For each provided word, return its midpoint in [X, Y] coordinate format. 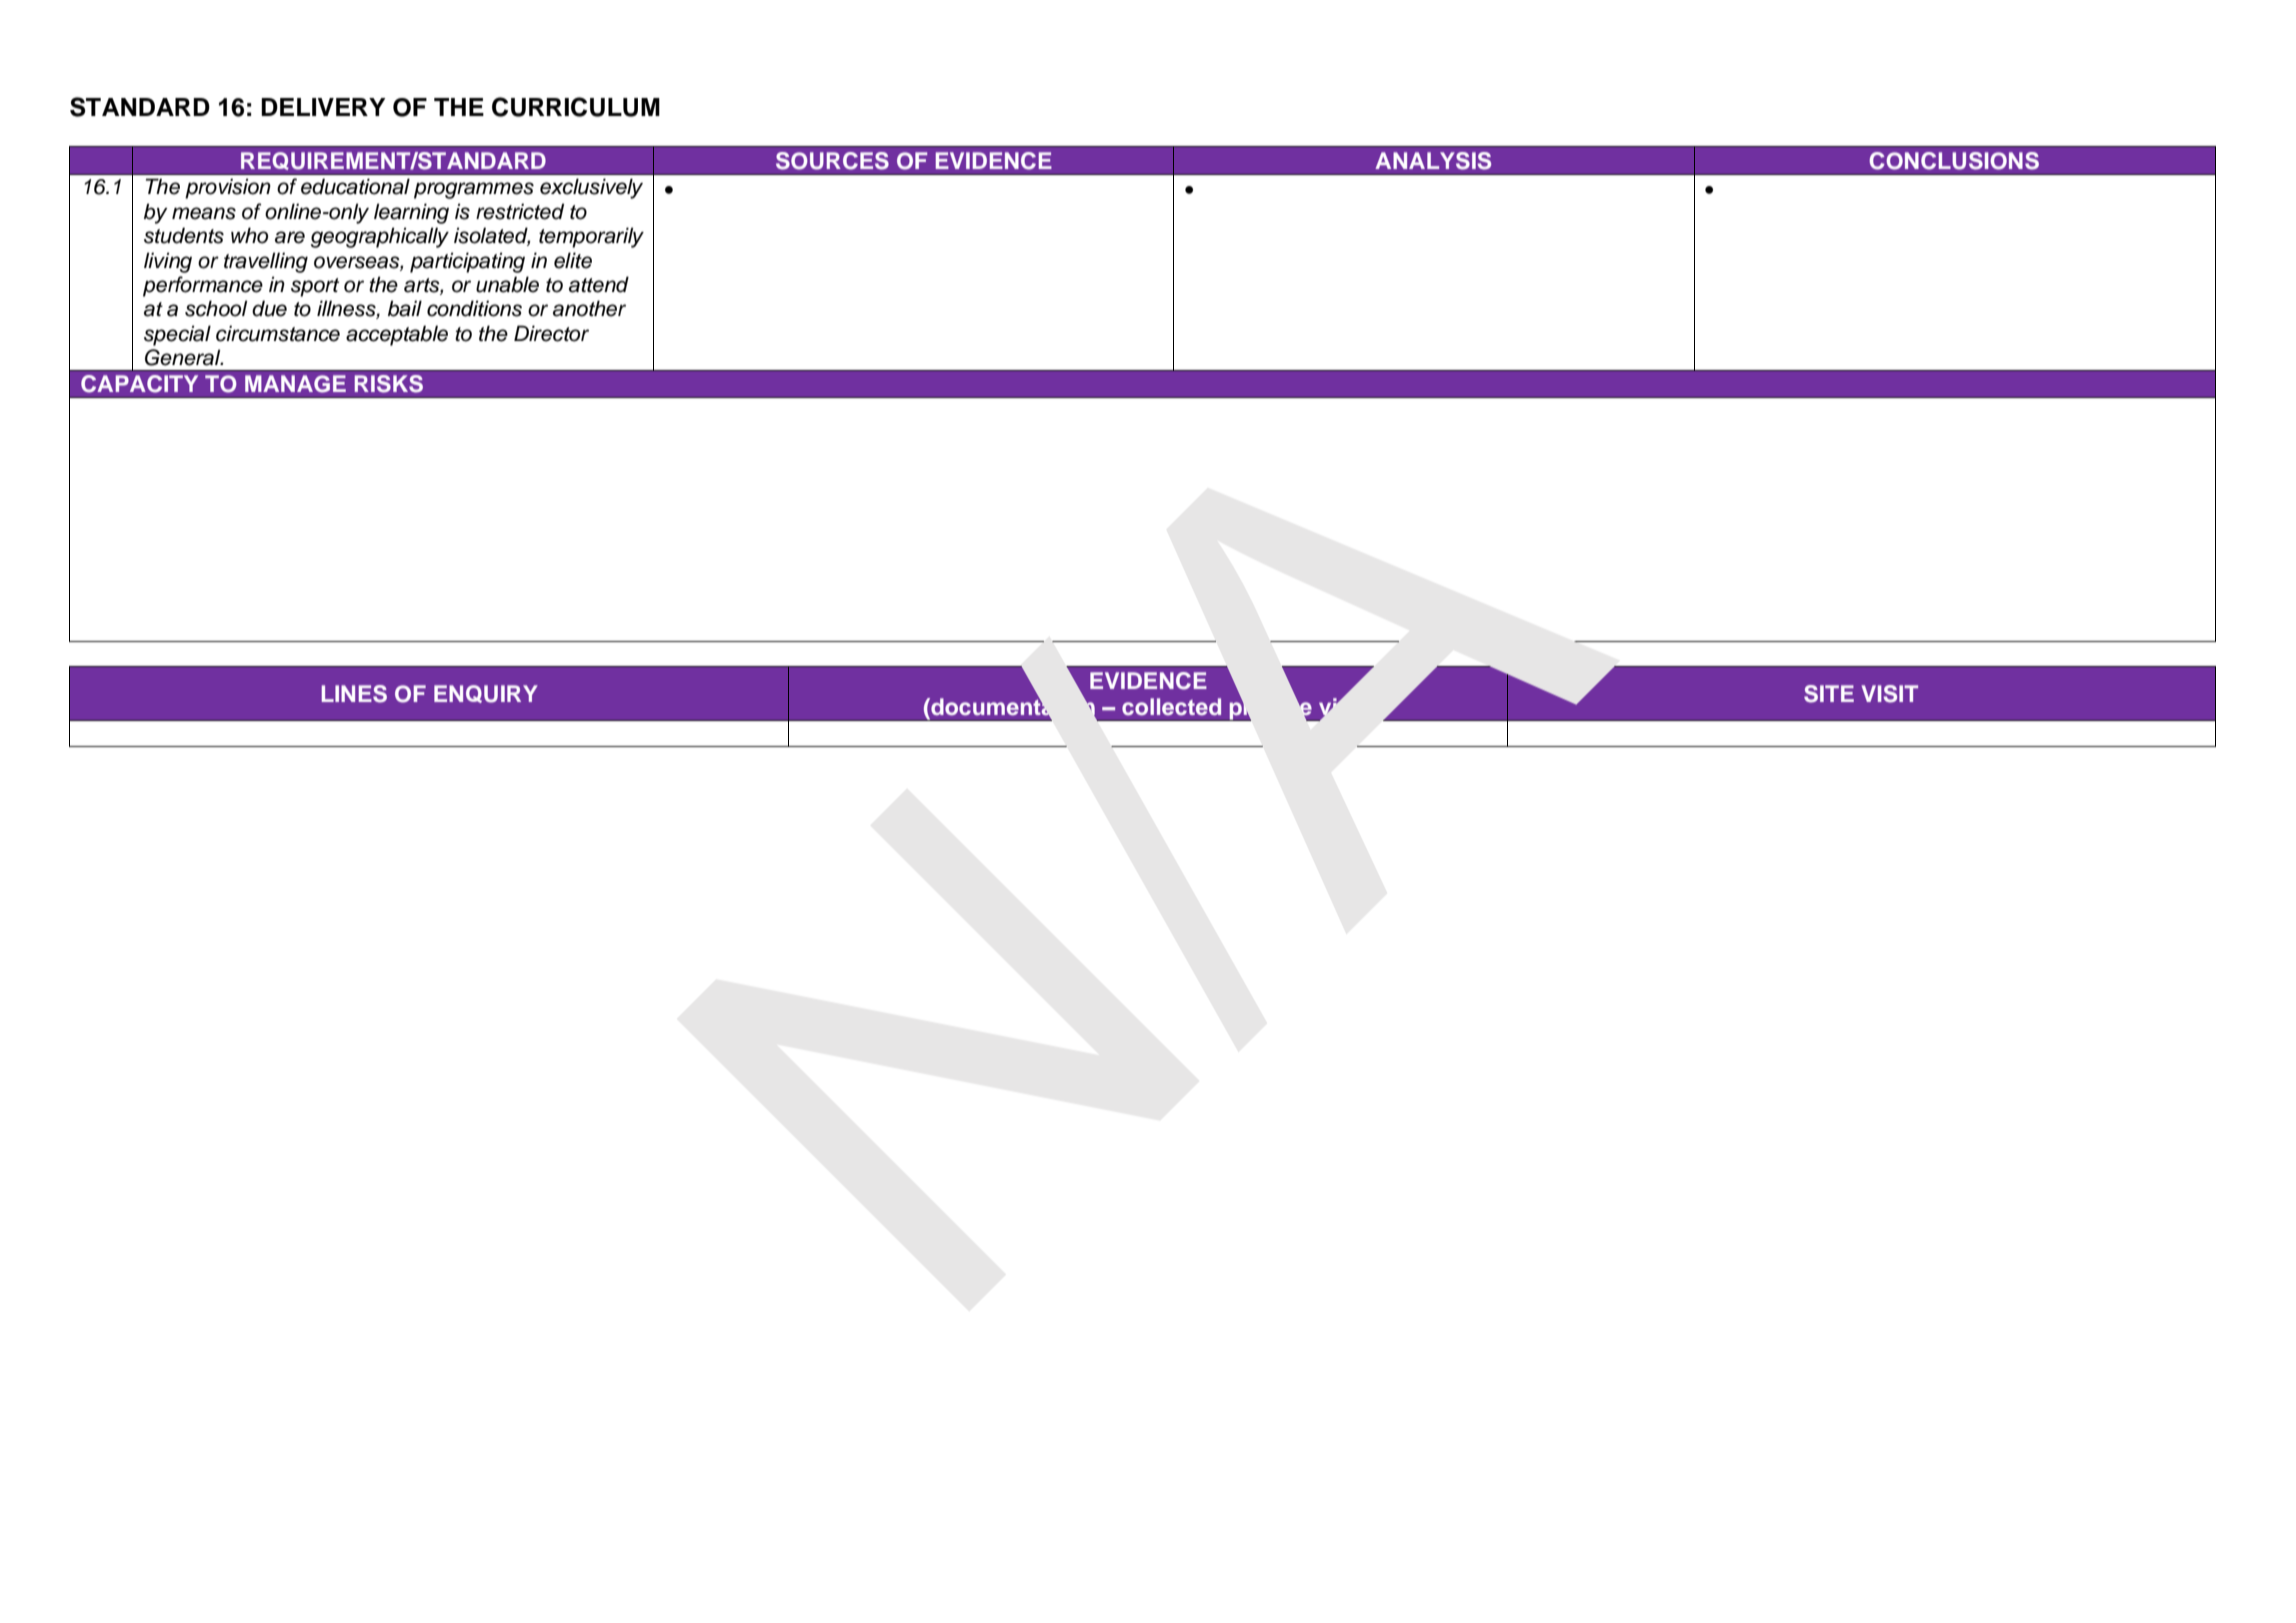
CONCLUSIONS [1954, 161]
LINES [354, 694]
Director [551, 333]
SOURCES [832, 161]
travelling [266, 262]
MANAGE [295, 384]
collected [1171, 707]
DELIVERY [323, 107]
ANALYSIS [1433, 161]
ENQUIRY [486, 694]
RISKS [389, 384]
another [589, 308]
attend [599, 284]
